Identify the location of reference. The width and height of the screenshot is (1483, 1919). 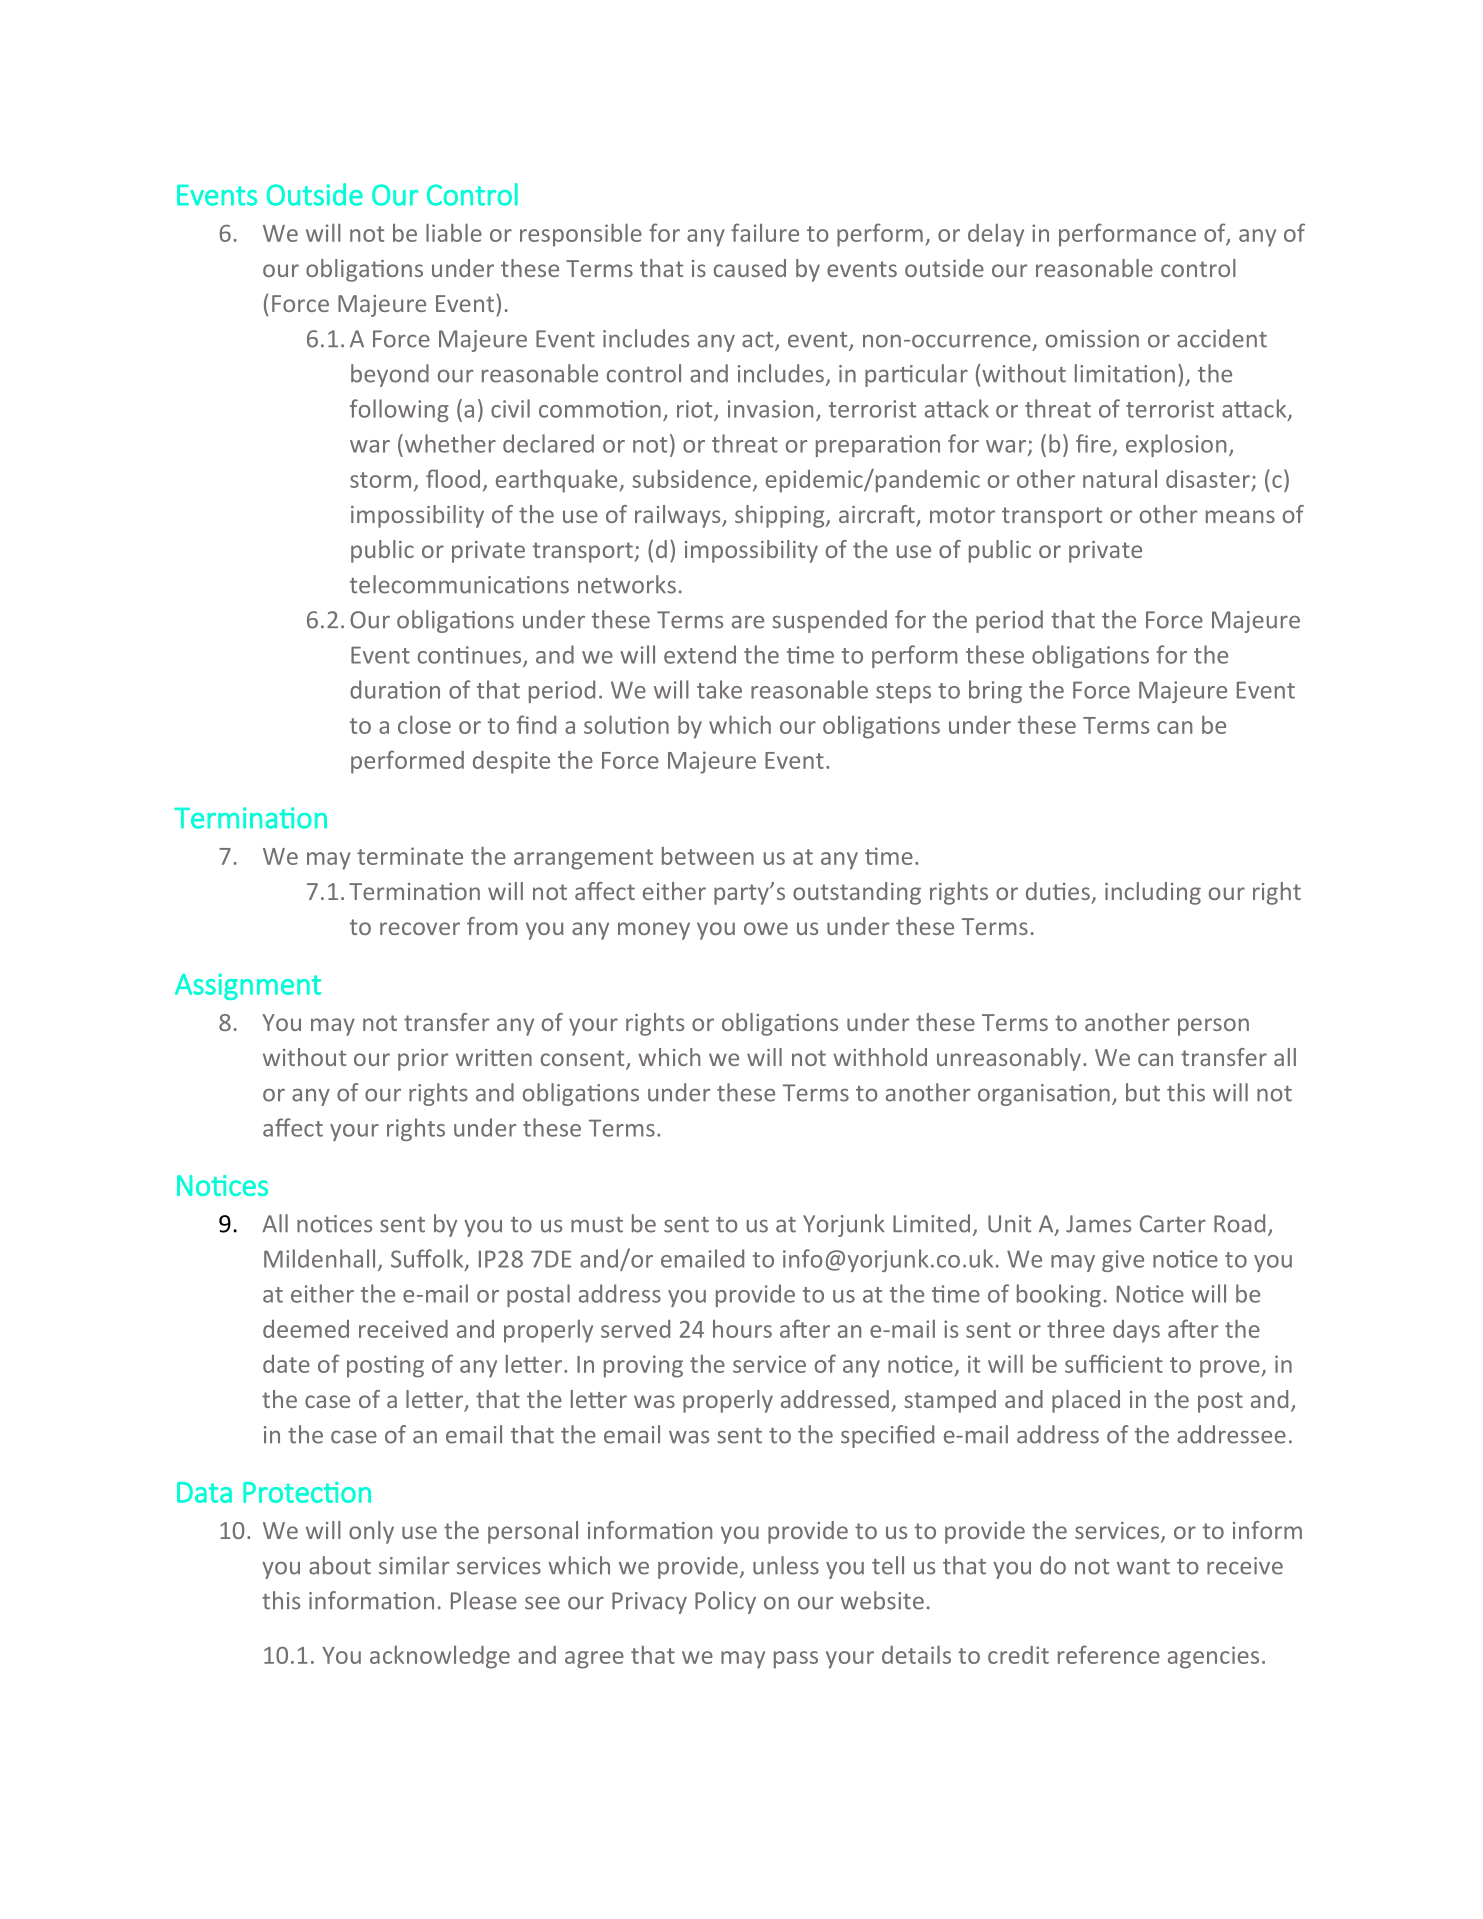
(1109, 1654).
